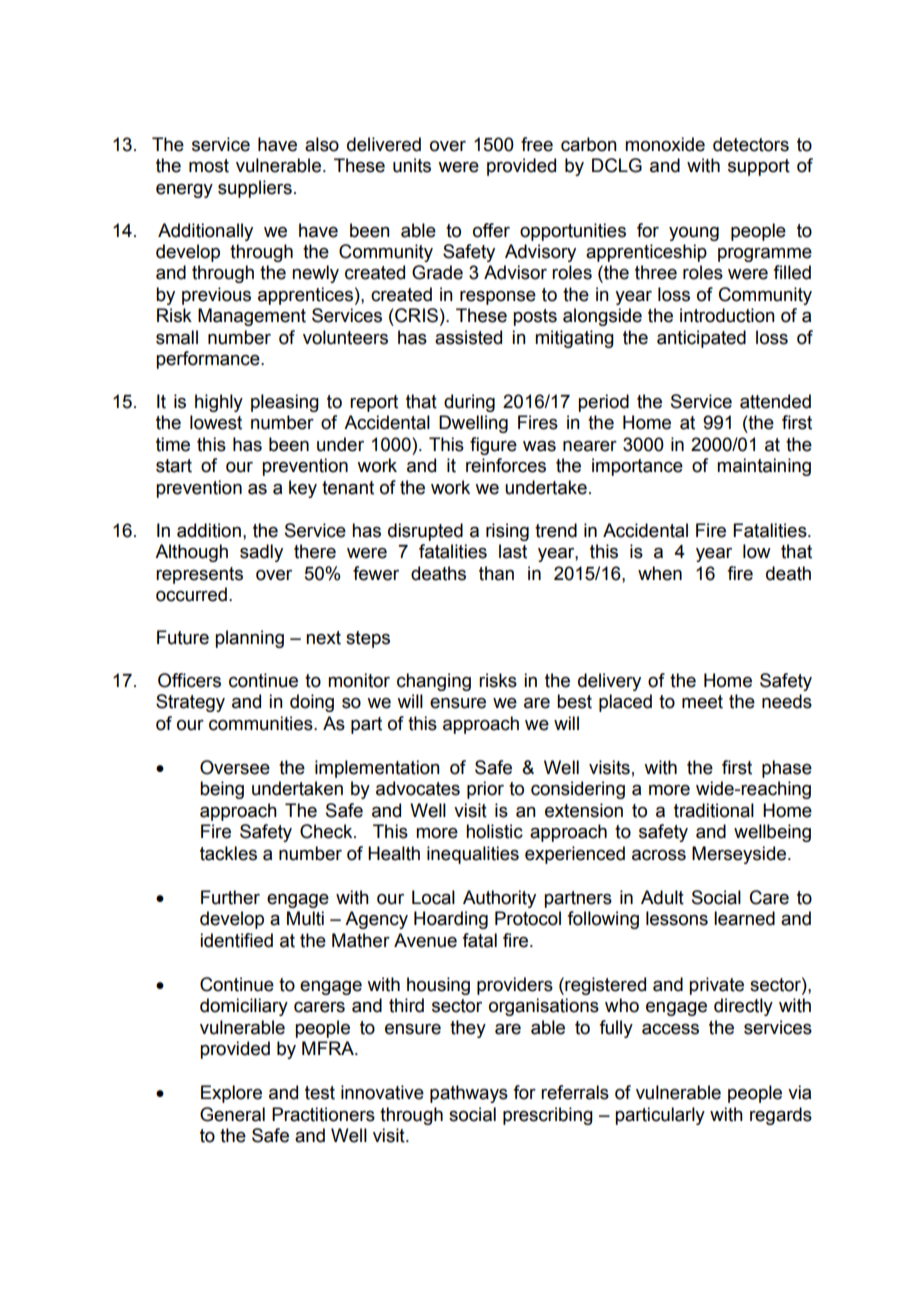  Describe the element at coordinates (231, 1094) in the screenshot. I see `Explore` at that location.
